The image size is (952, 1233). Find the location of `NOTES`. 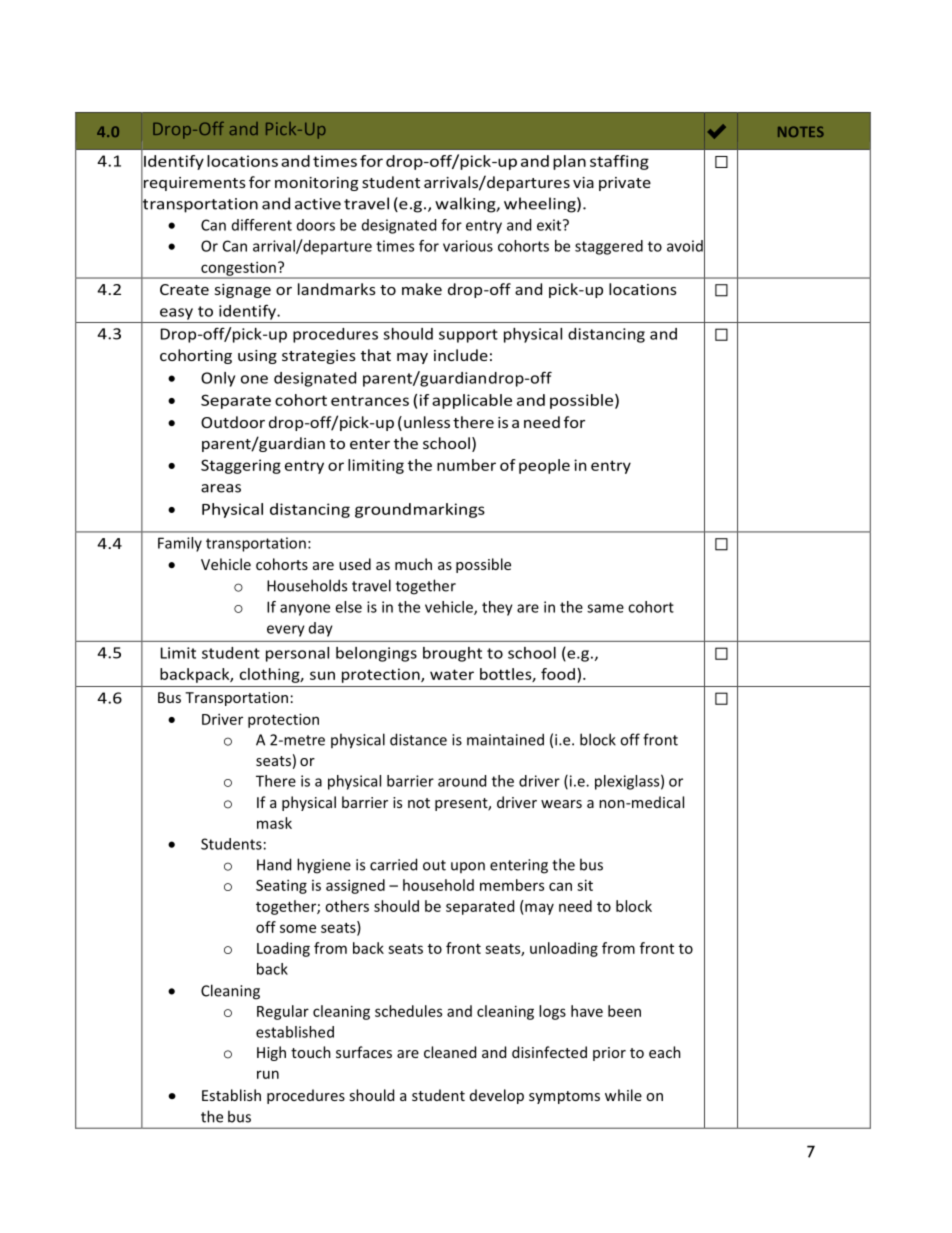

NOTES is located at coordinates (801, 131).
